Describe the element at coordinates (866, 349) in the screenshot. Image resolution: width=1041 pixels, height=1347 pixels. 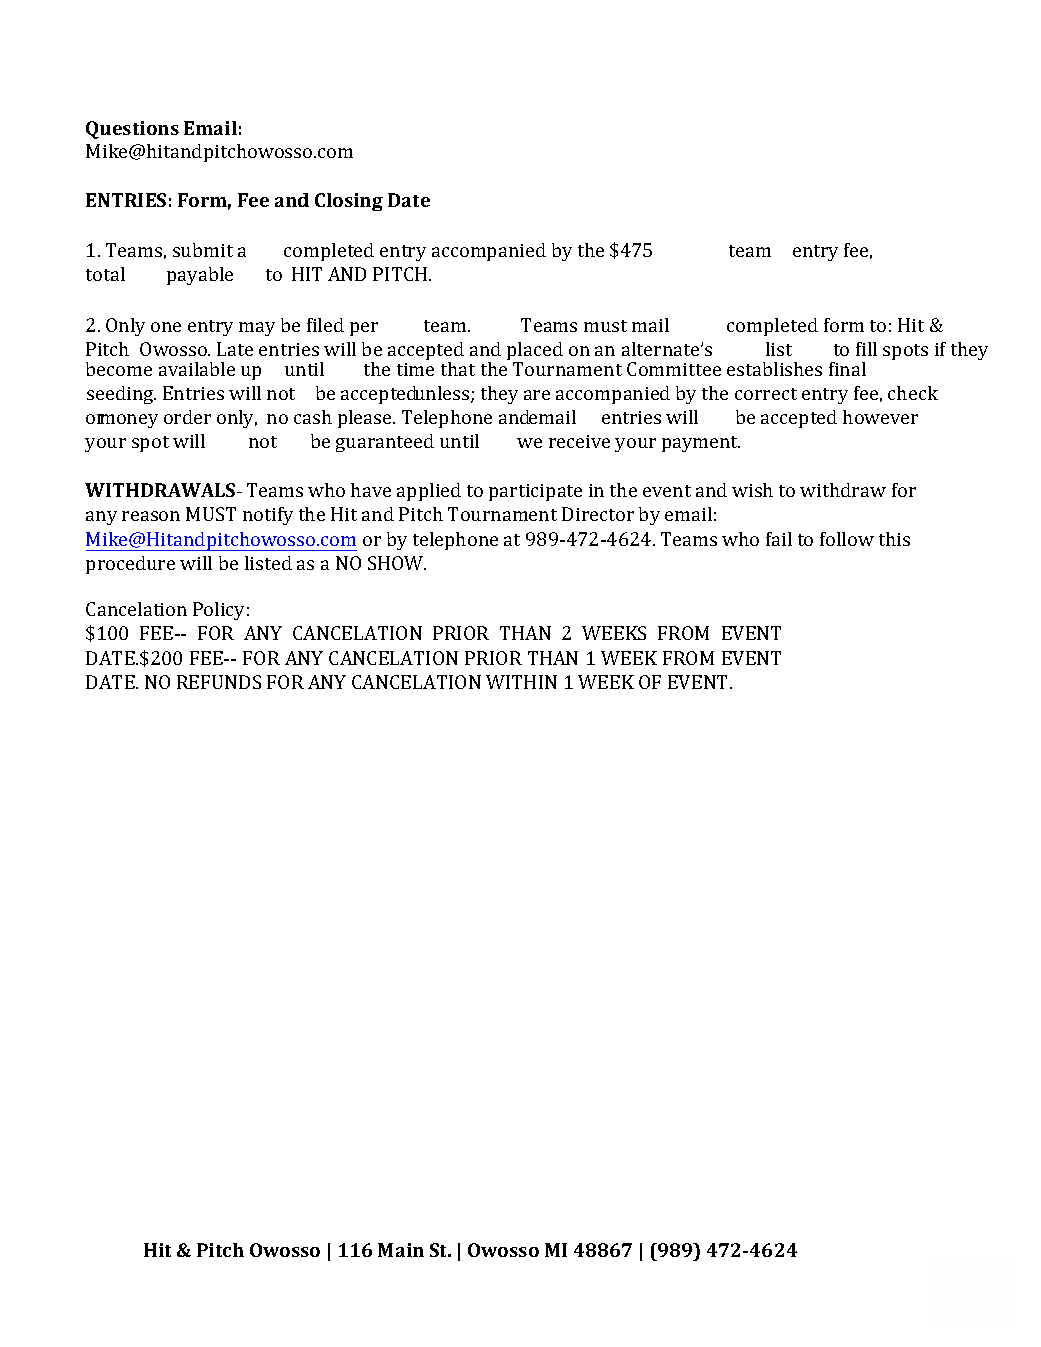
I see `fill` at that location.
